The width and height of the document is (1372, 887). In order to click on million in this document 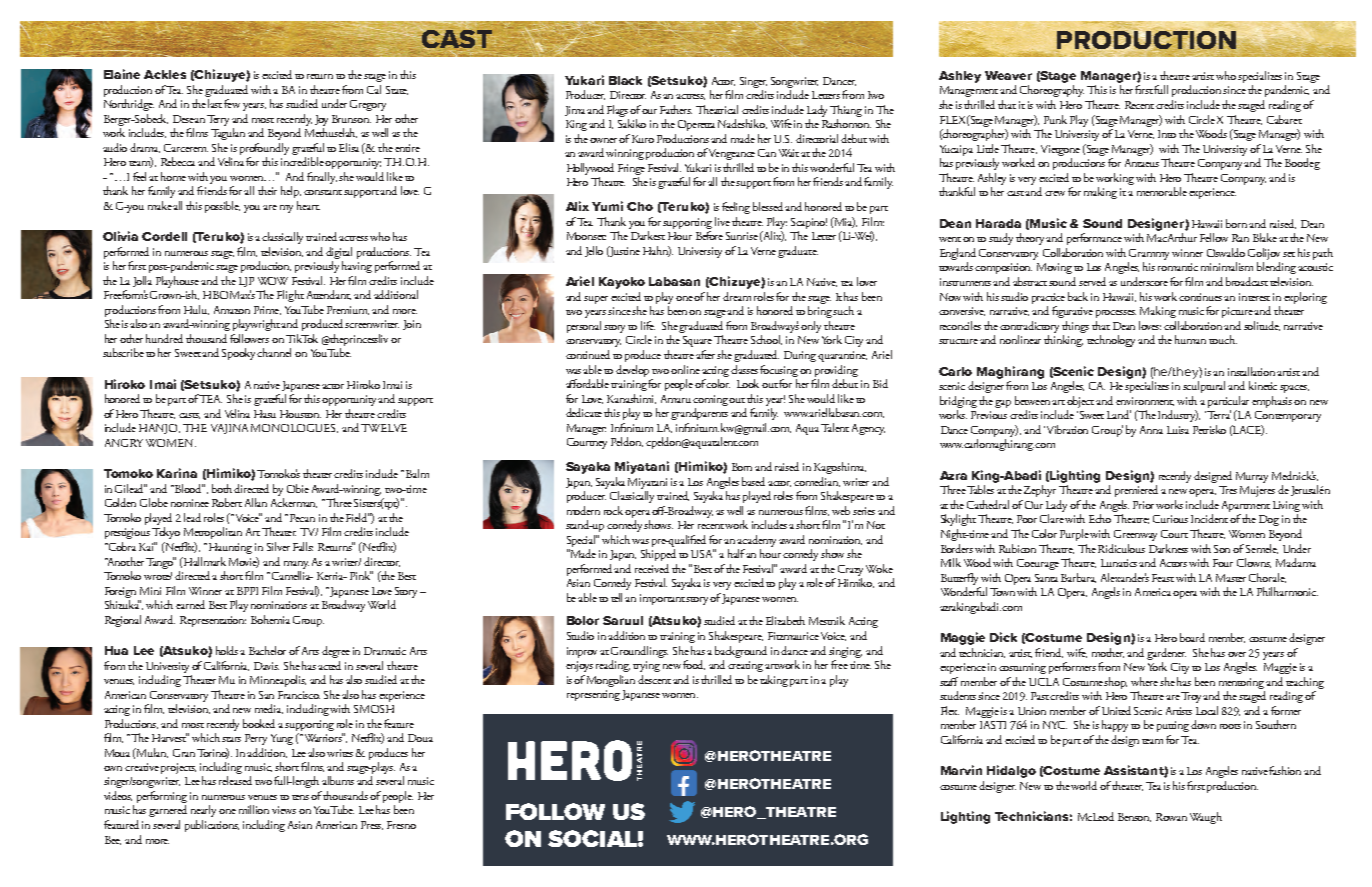, I will do `click(254, 809)`.
